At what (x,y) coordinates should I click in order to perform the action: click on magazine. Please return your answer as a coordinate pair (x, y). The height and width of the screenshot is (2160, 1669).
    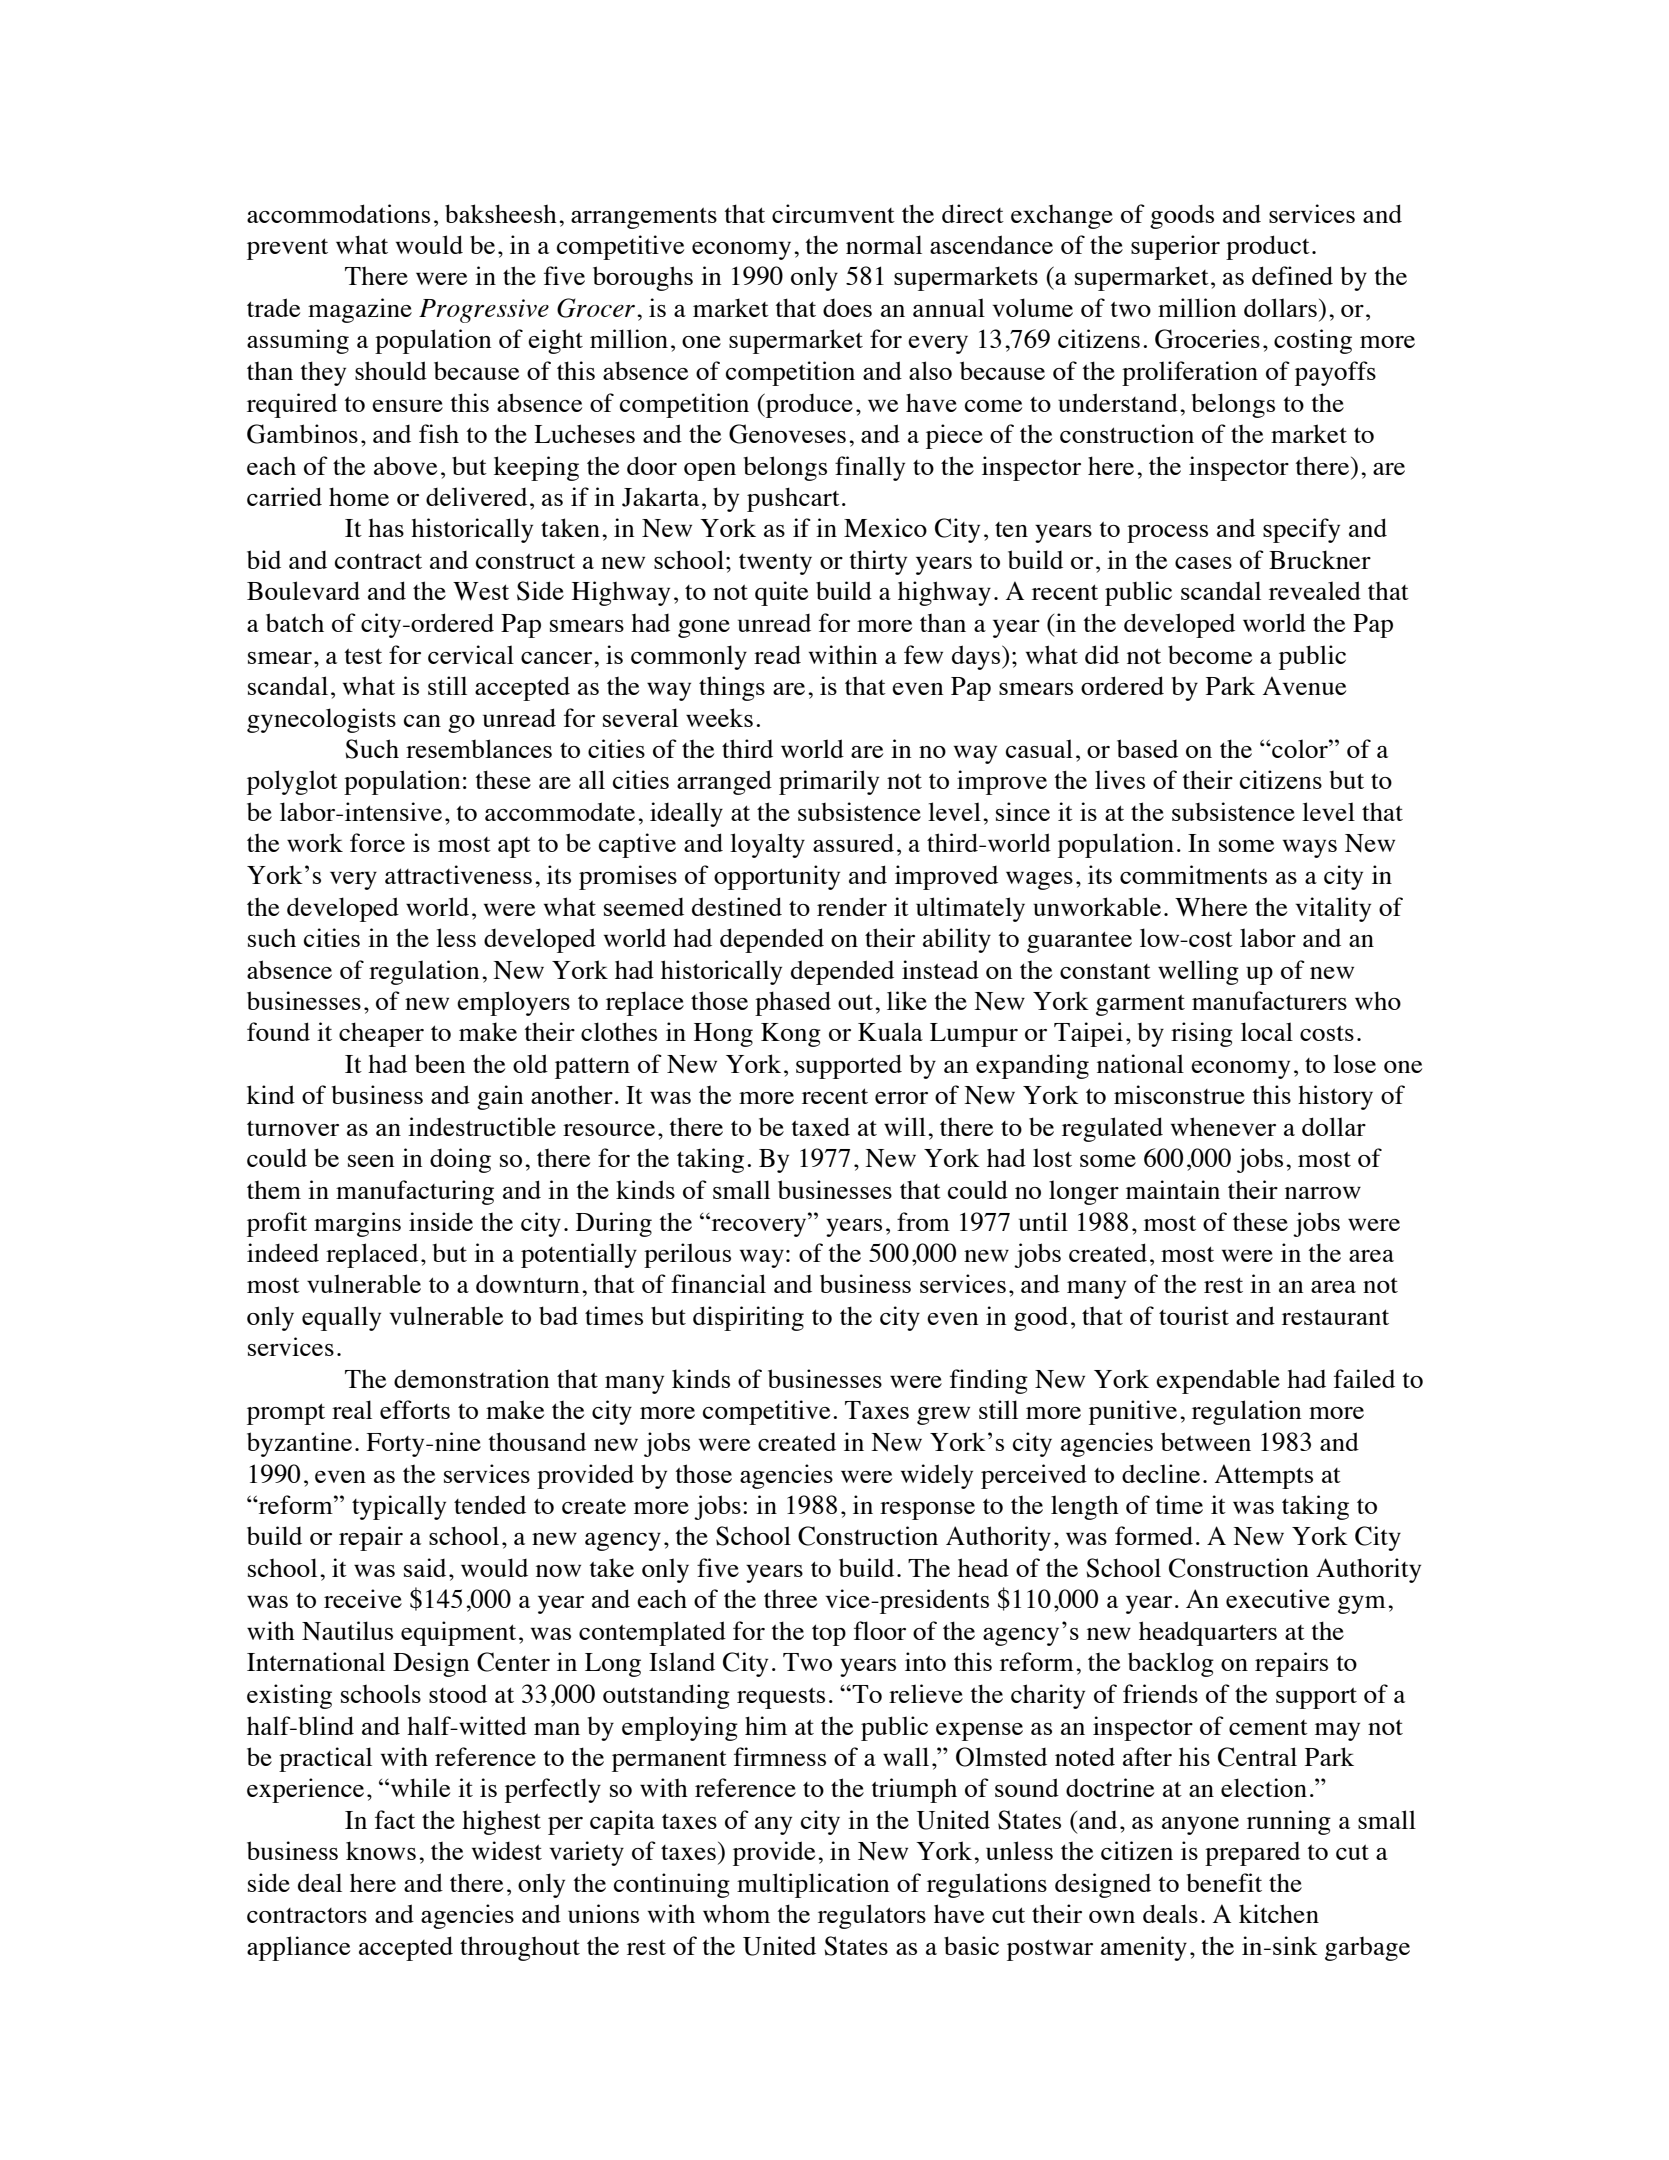
    Looking at the image, I should click on (360, 310).
